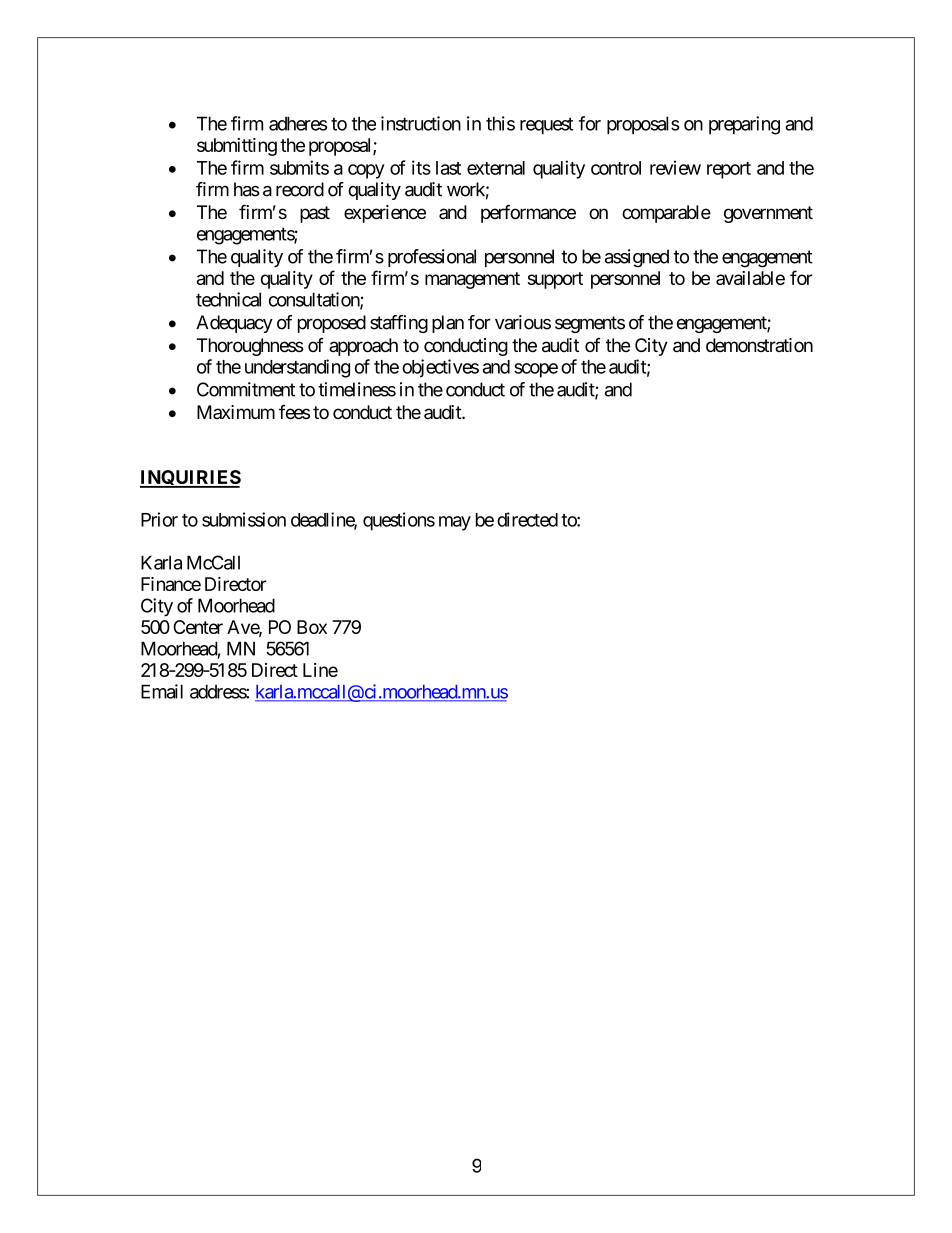  Describe the element at coordinates (455, 523) in the screenshot. I see `may` at that location.
